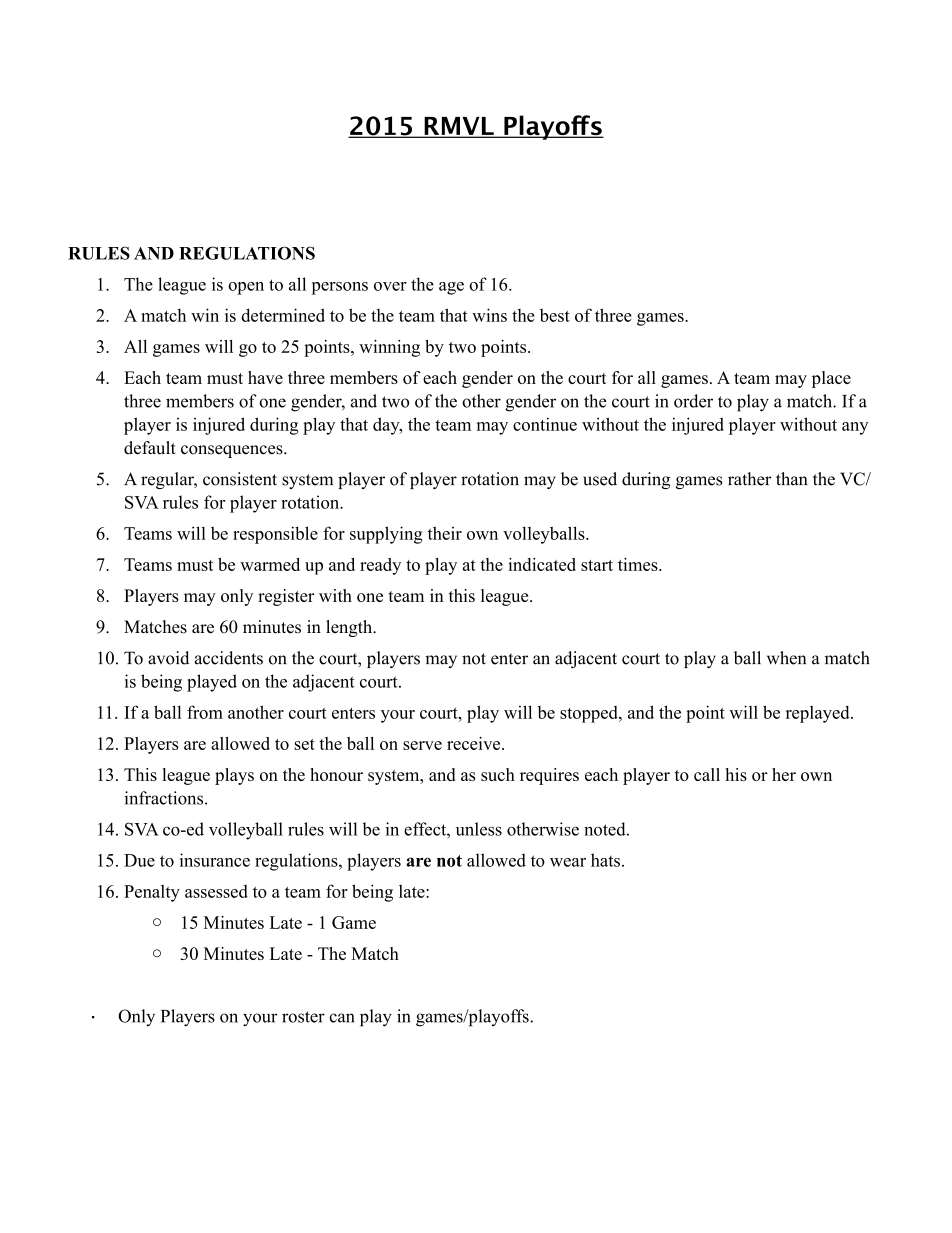 The image size is (952, 1233). I want to click on can, so click(342, 1018).
